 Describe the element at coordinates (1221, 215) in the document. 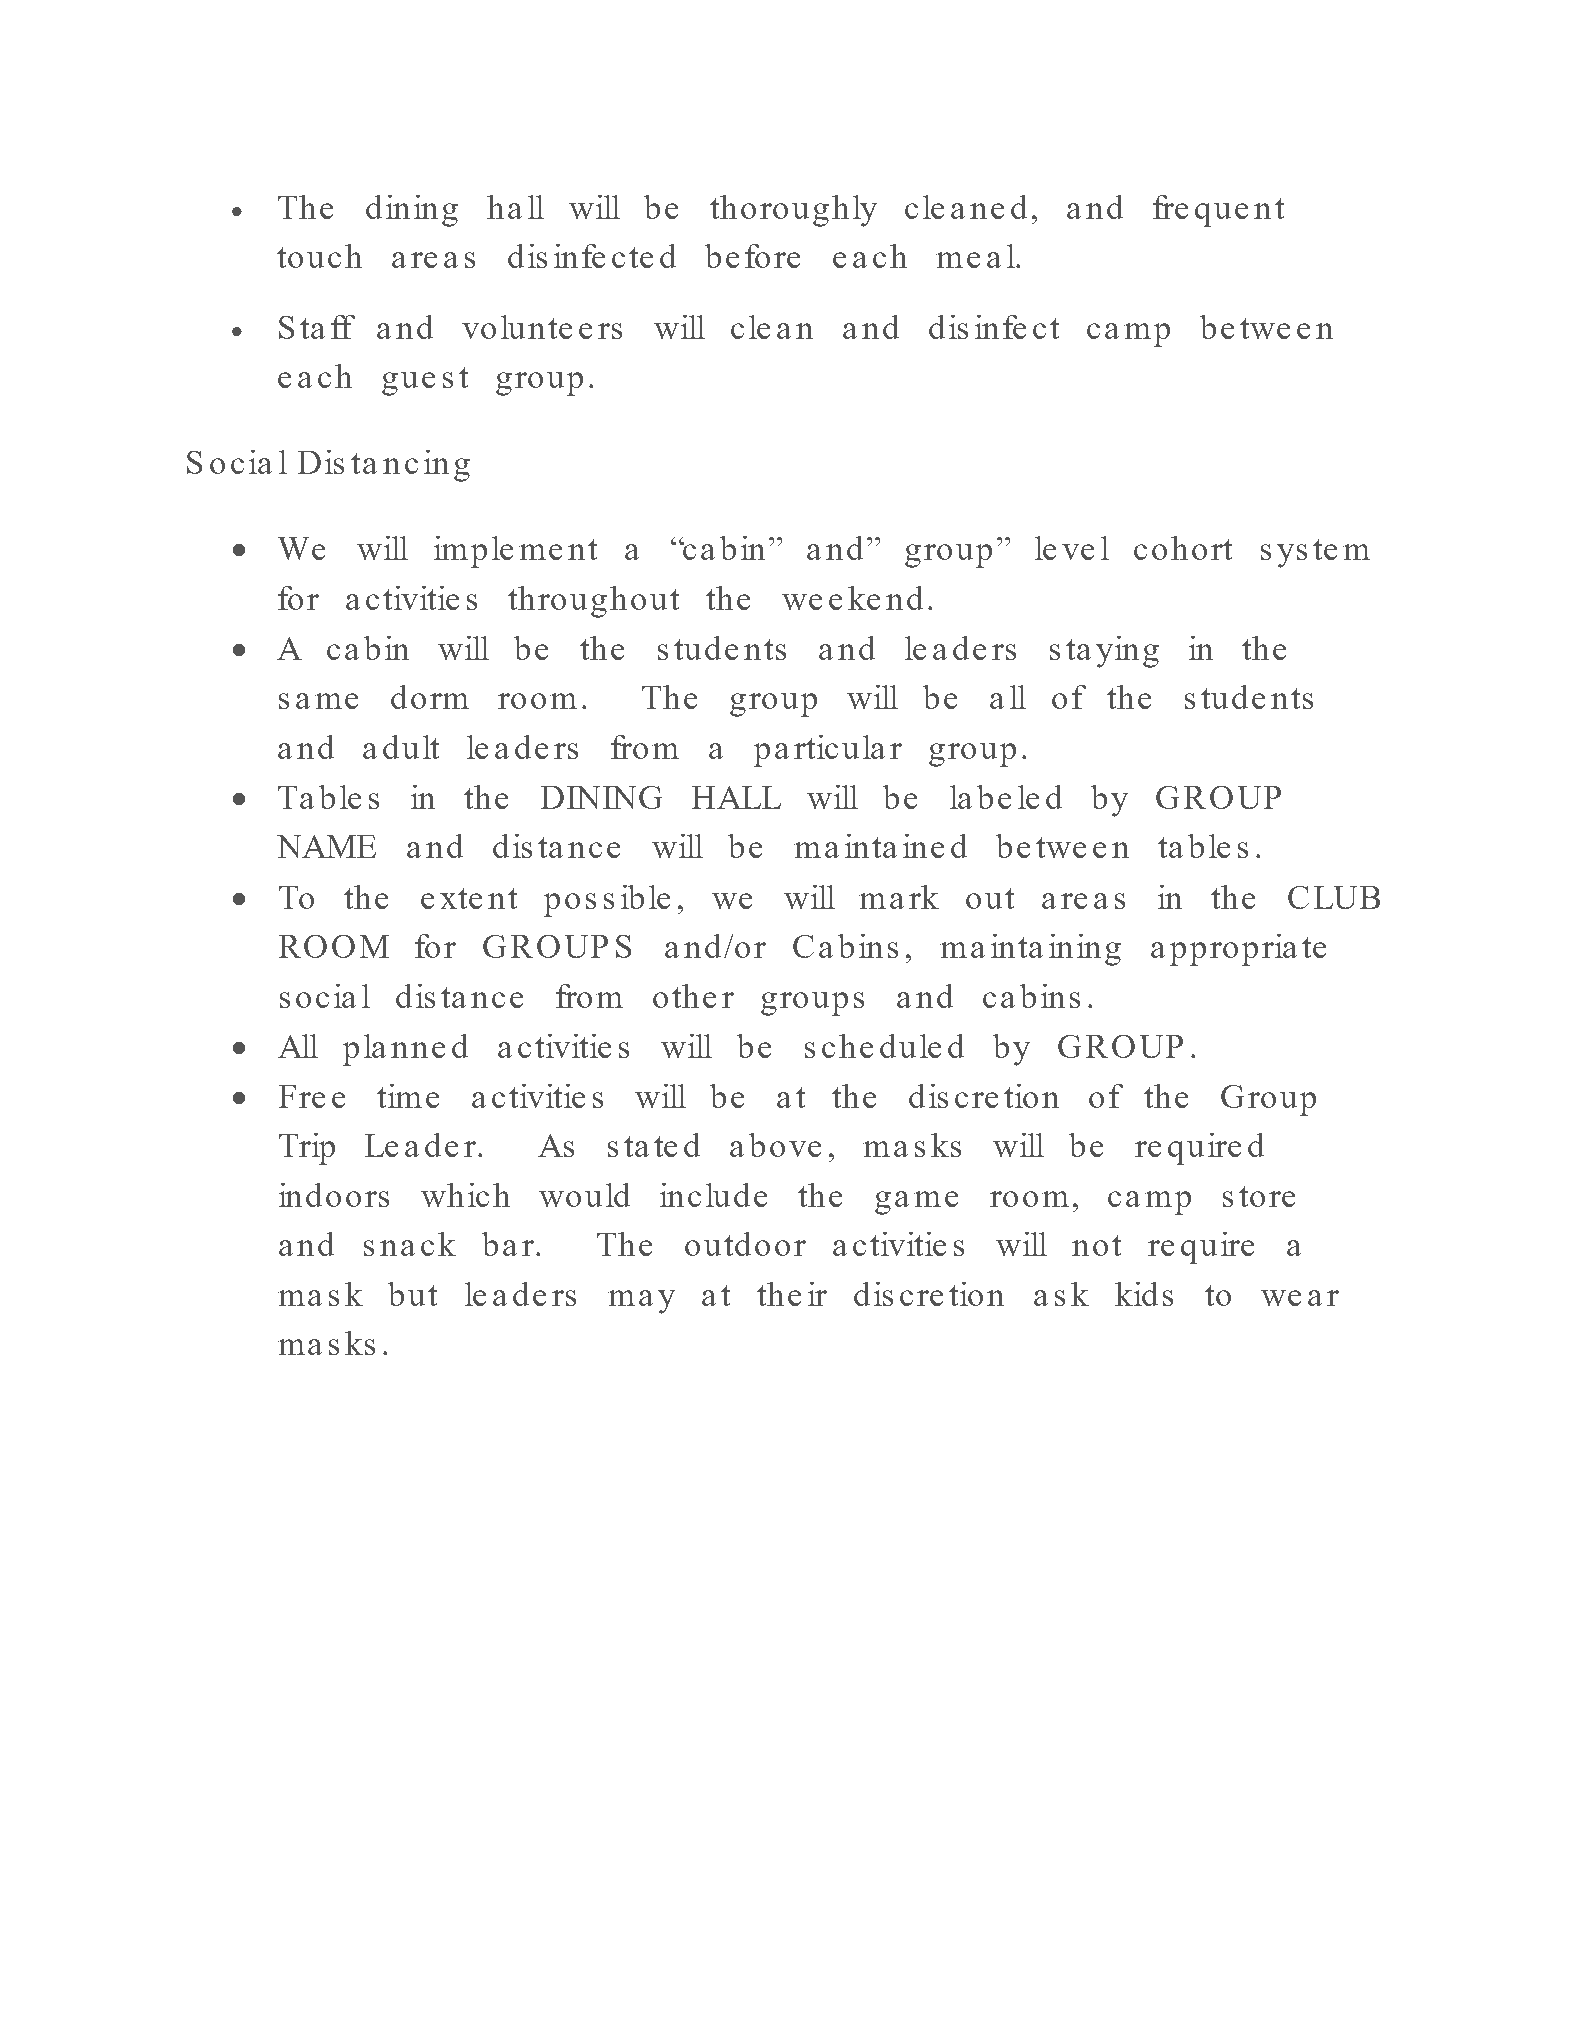

I see `que` at that location.
